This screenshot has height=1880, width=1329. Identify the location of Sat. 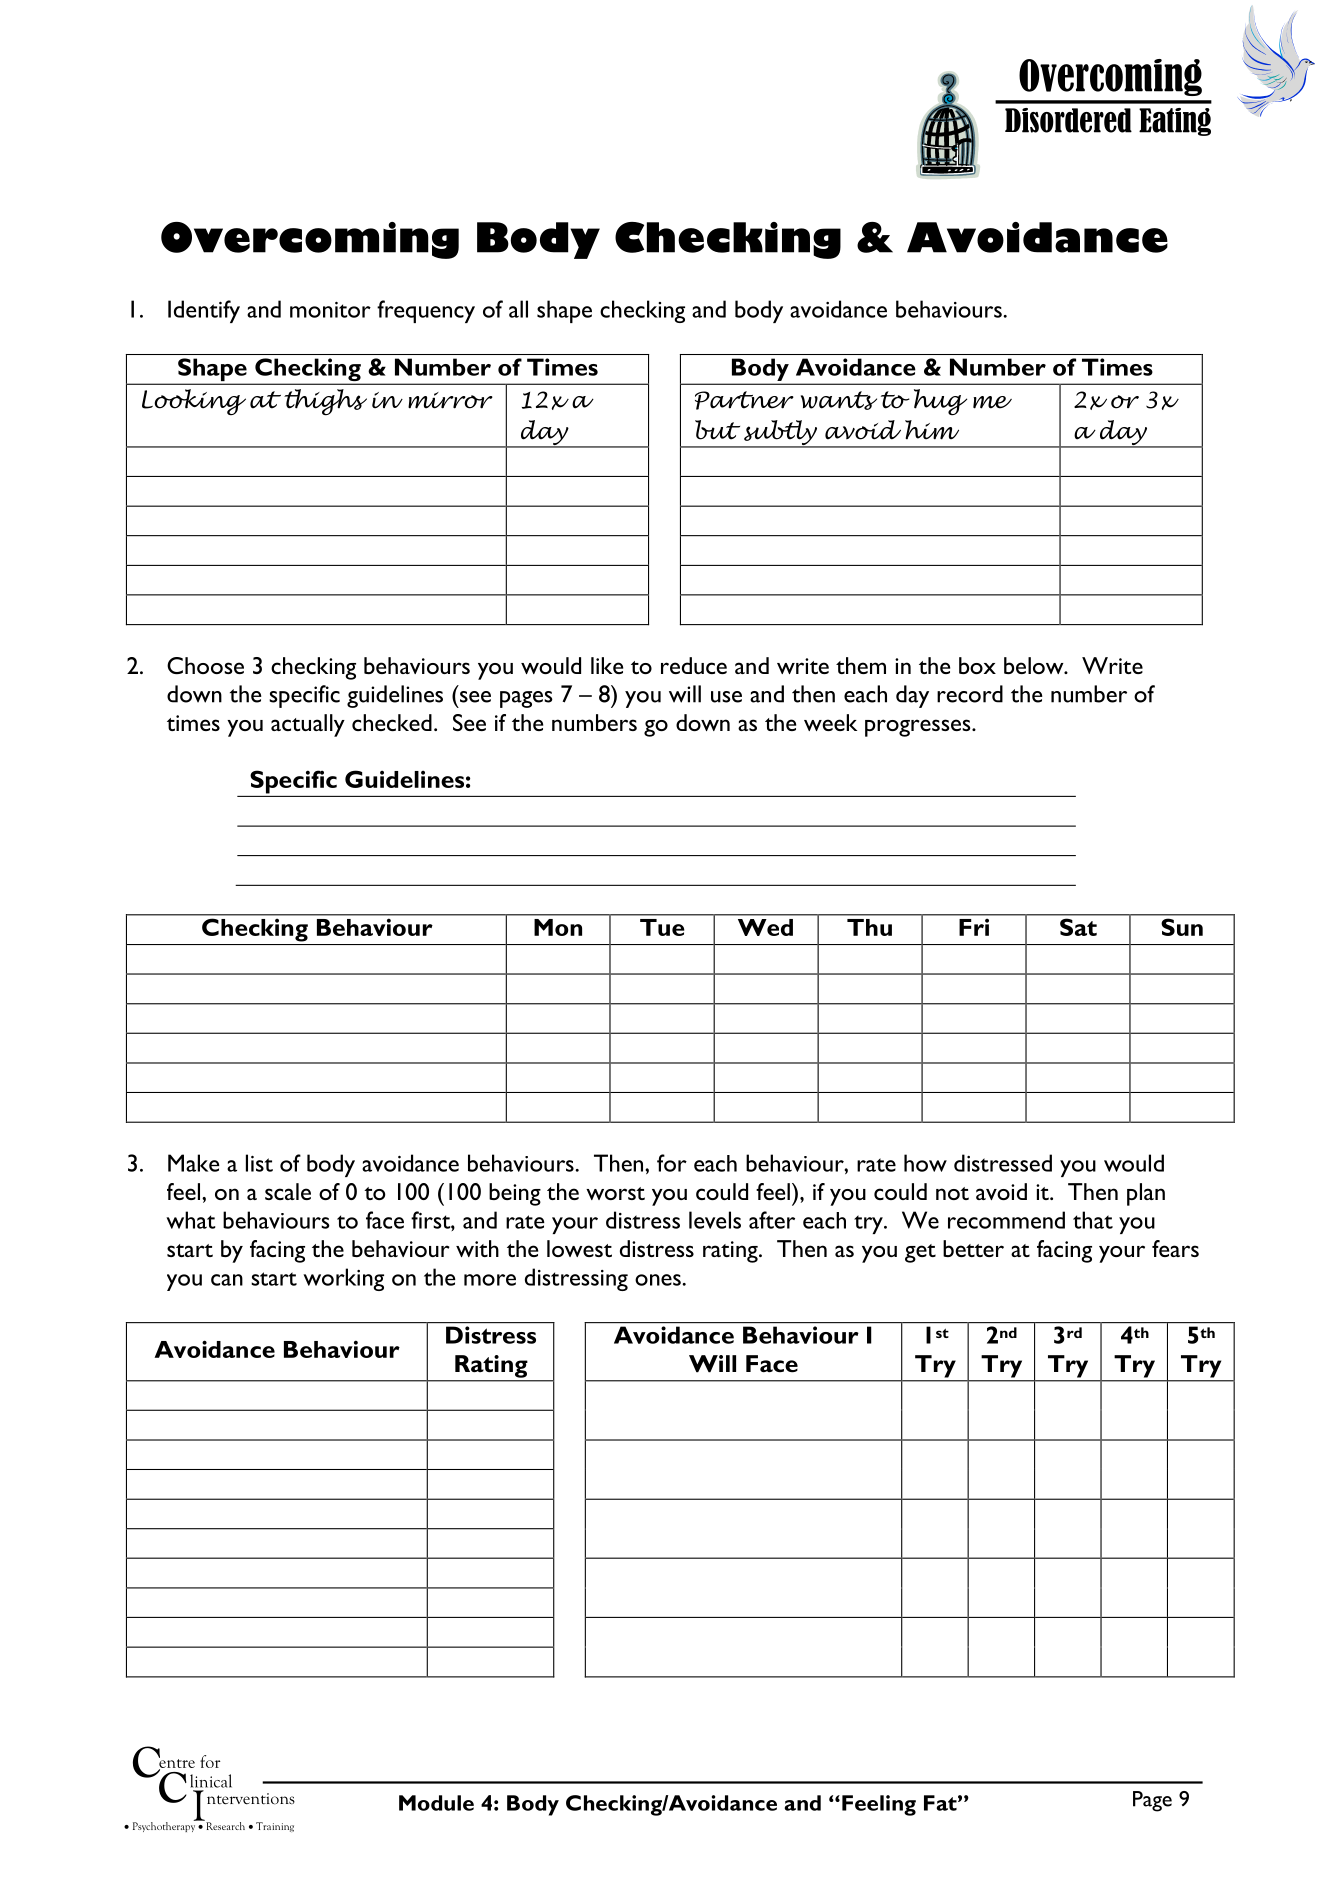
(1078, 927).
